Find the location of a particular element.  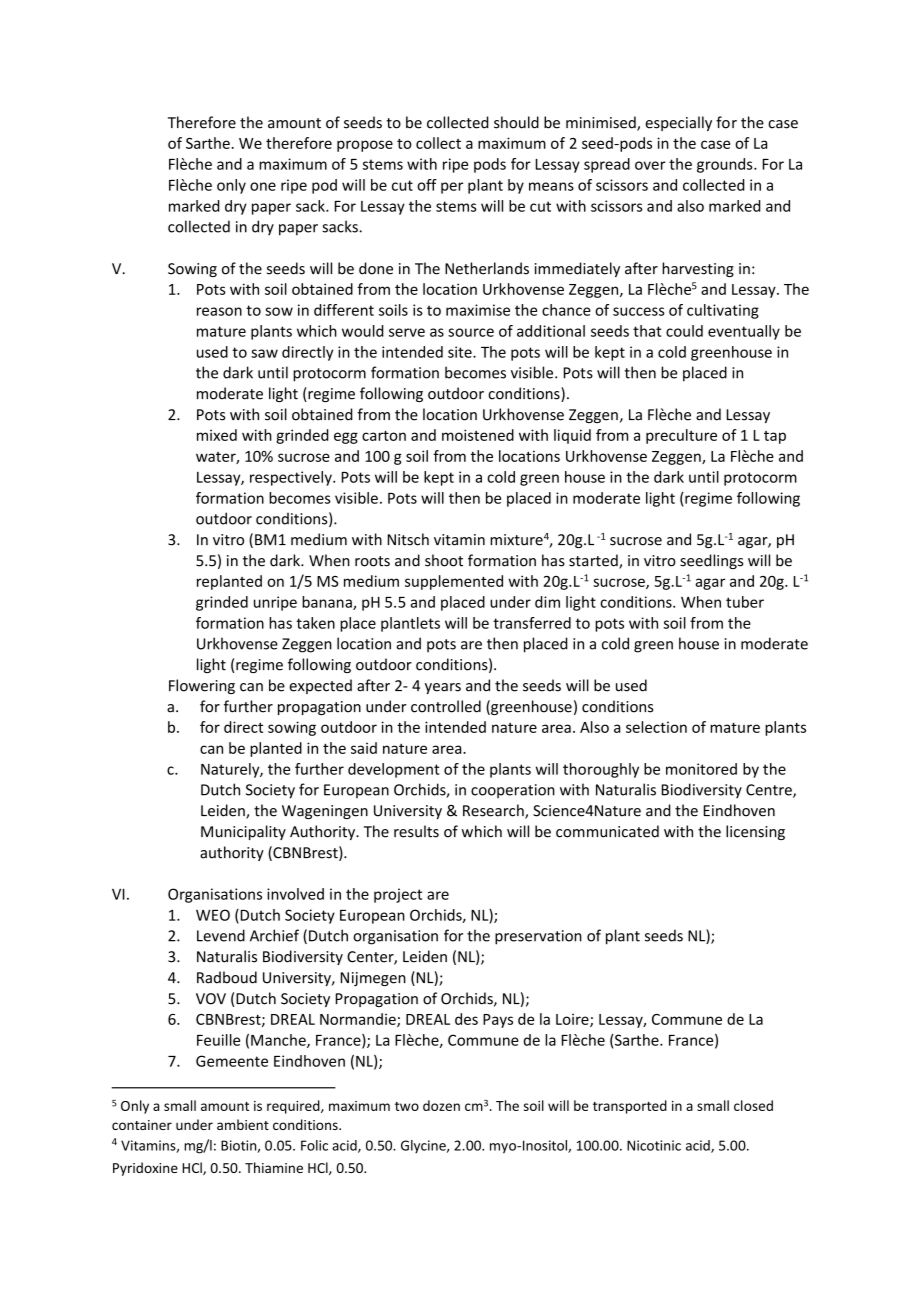

years is located at coordinates (443, 688).
